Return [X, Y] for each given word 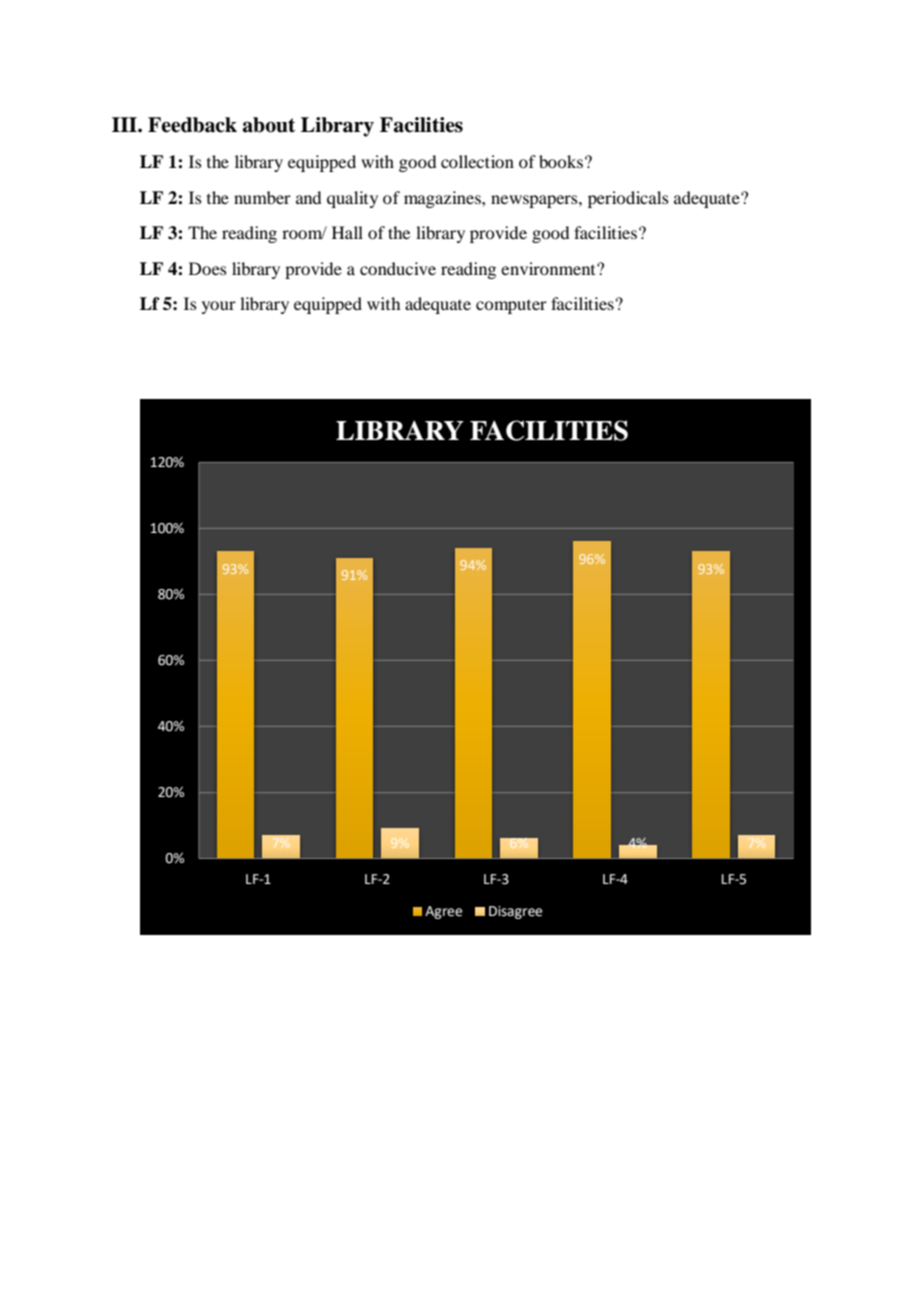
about [269, 125]
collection [477, 161]
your [219, 307]
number [262, 197]
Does [208, 268]
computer [511, 307]
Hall [347, 232]
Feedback [192, 125]
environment [549, 268]
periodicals [628, 199]
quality [352, 199]
